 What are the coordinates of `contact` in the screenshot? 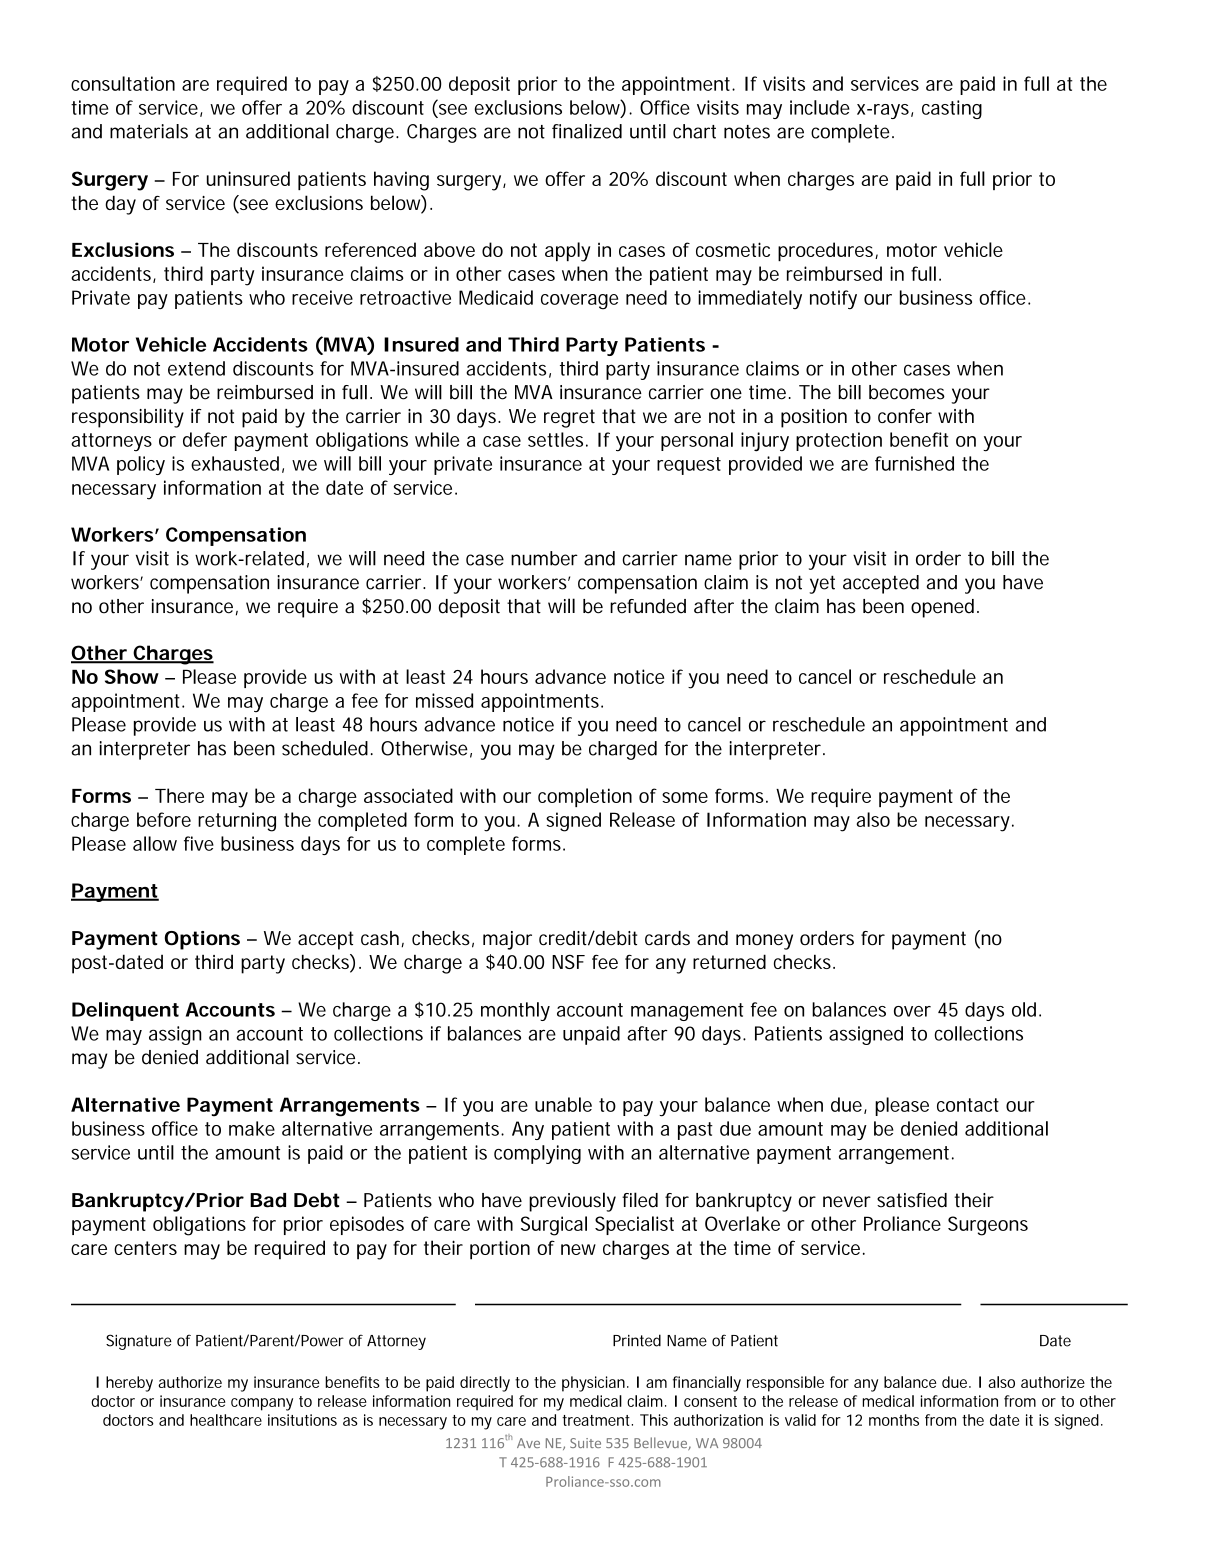 It's located at (968, 1105).
